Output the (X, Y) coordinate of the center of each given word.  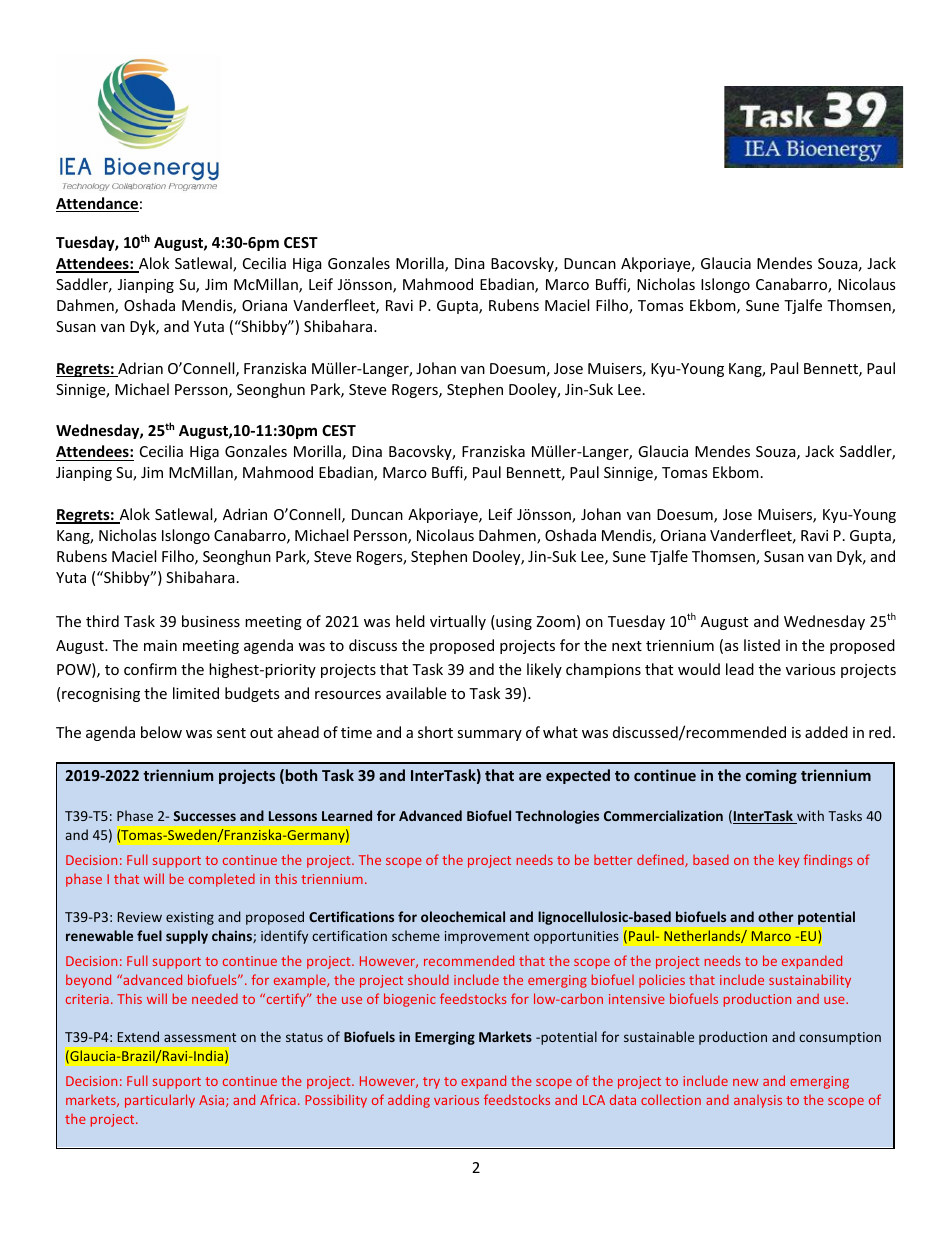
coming (771, 776)
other (776, 916)
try (431, 1083)
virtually (458, 622)
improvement (487, 937)
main (160, 645)
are (530, 776)
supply (187, 937)
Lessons (293, 816)
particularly (160, 1101)
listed (762, 645)
